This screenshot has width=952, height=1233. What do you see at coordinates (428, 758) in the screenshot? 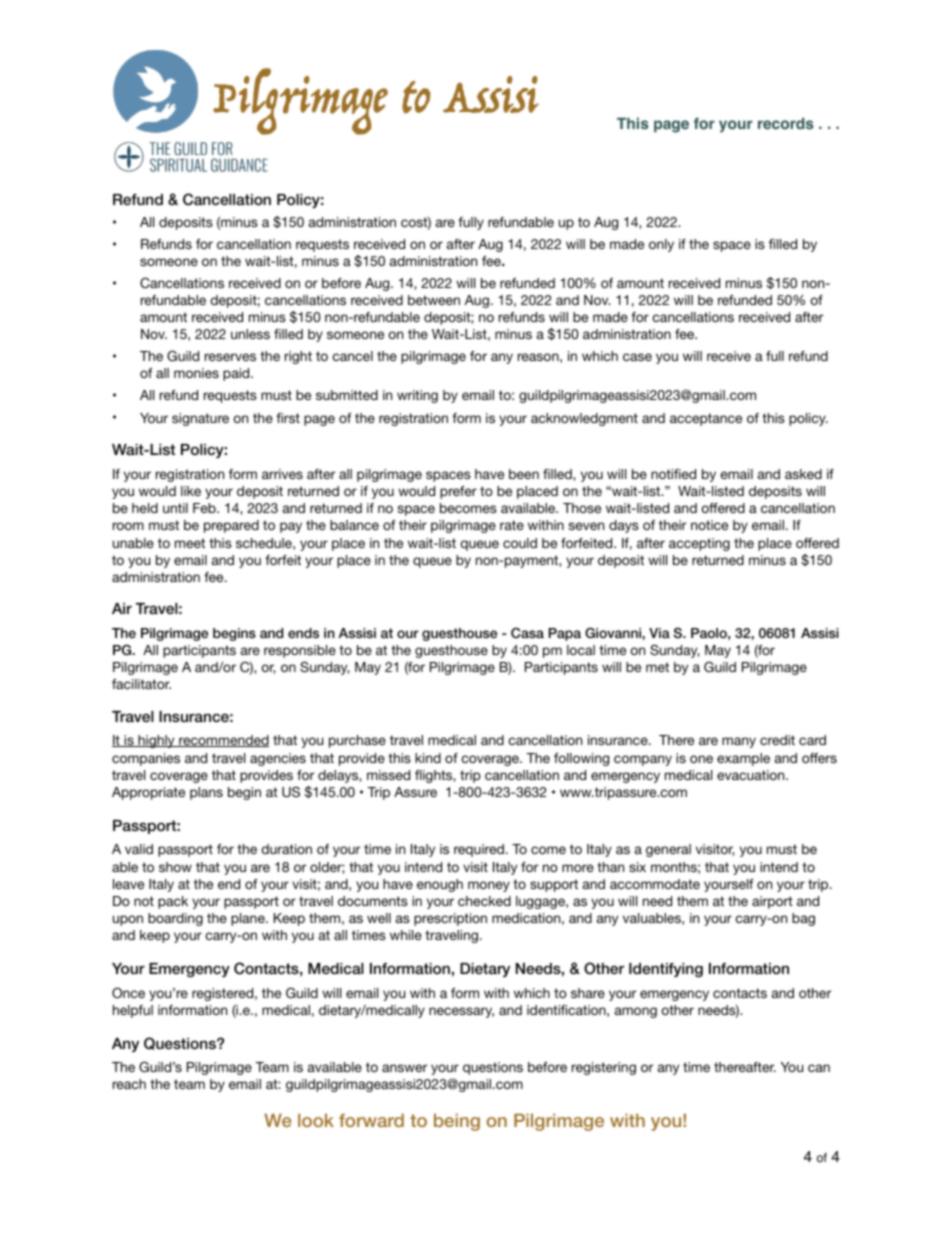
I see `kind` at bounding box center [428, 758].
